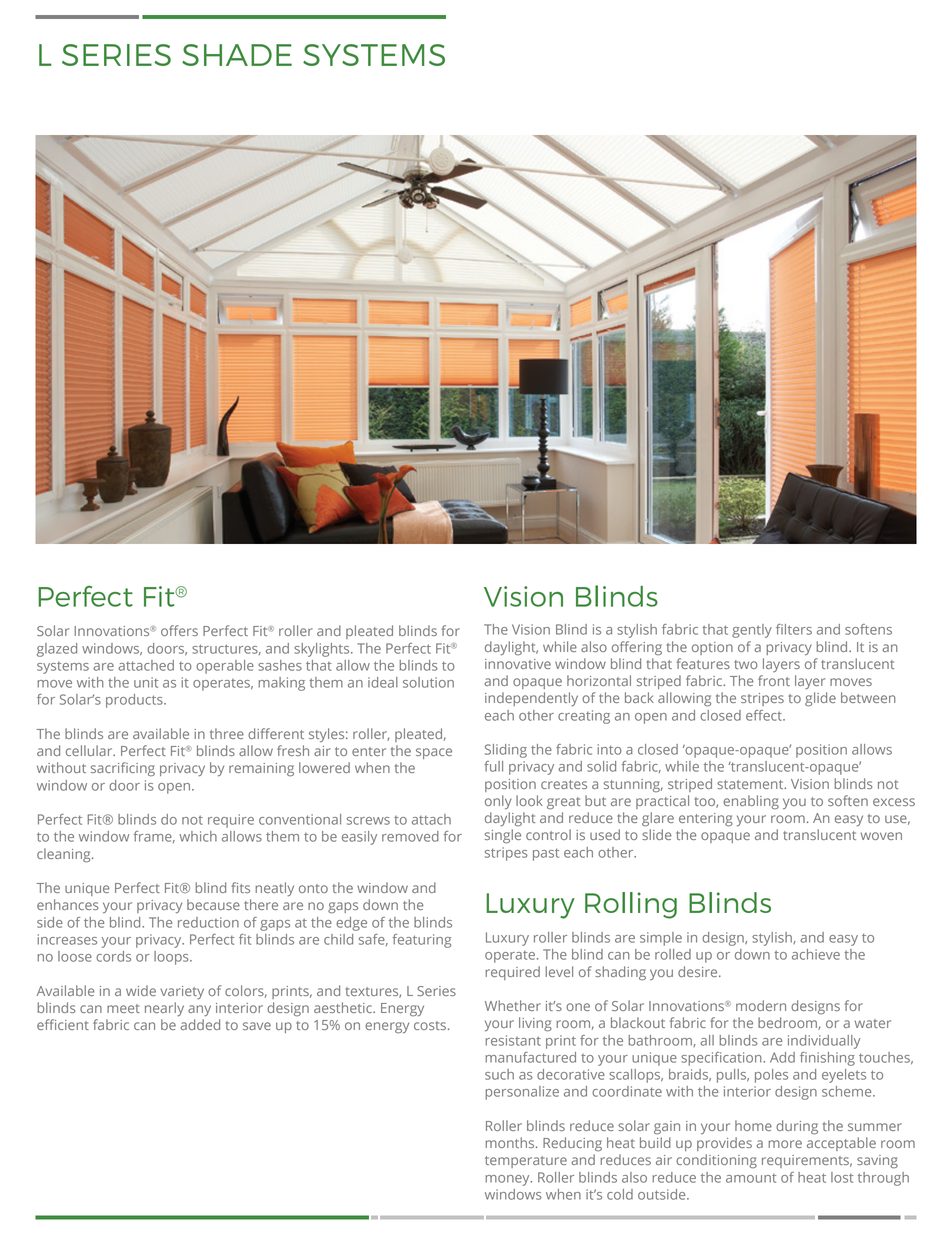  What do you see at coordinates (498, 802) in the image?
I see `only` at bounding box center [498, 802].
